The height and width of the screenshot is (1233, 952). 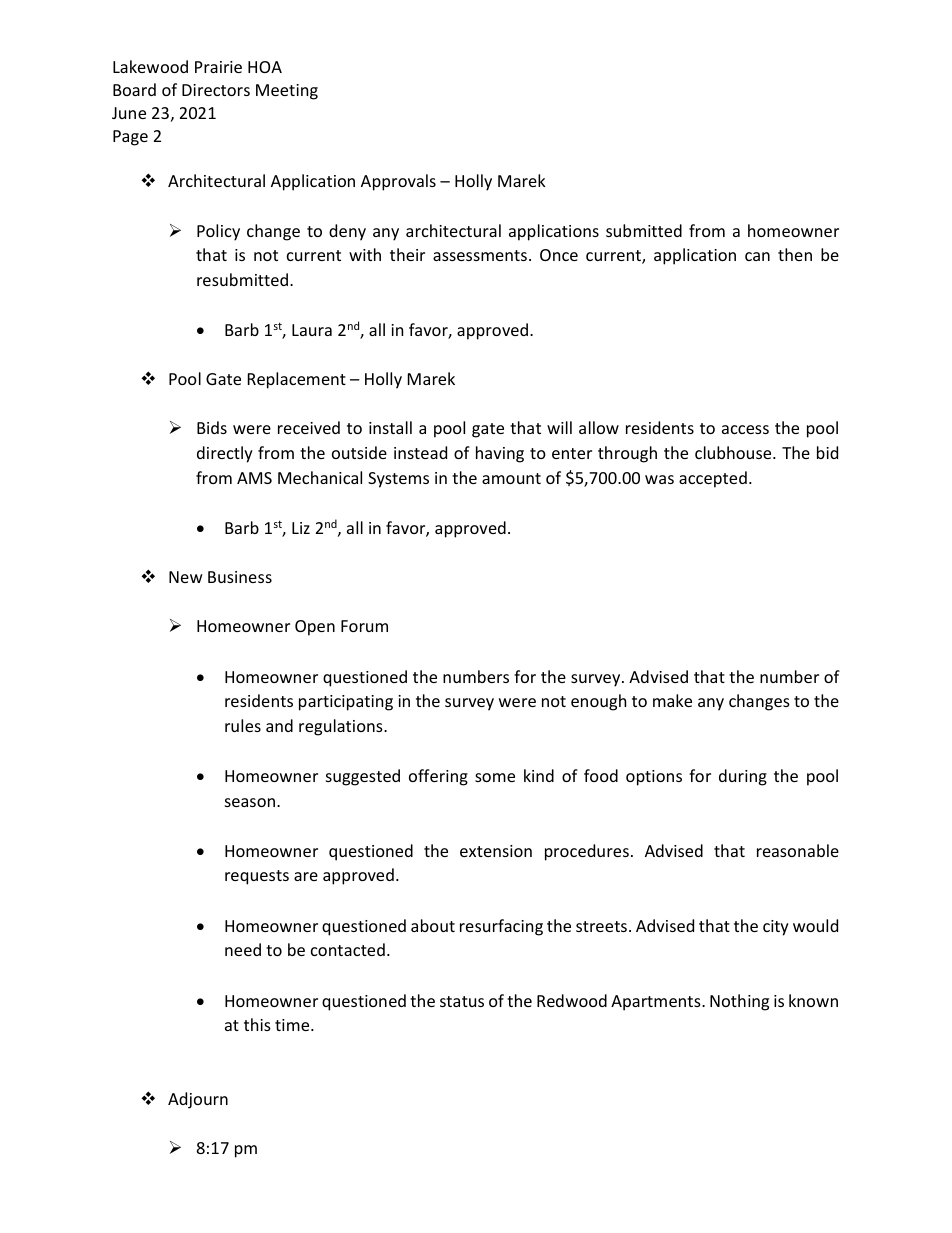 What do you see at coordinates (713, 479) in the screenshot?
I see `accepted` at bounding box center [713, 479].
